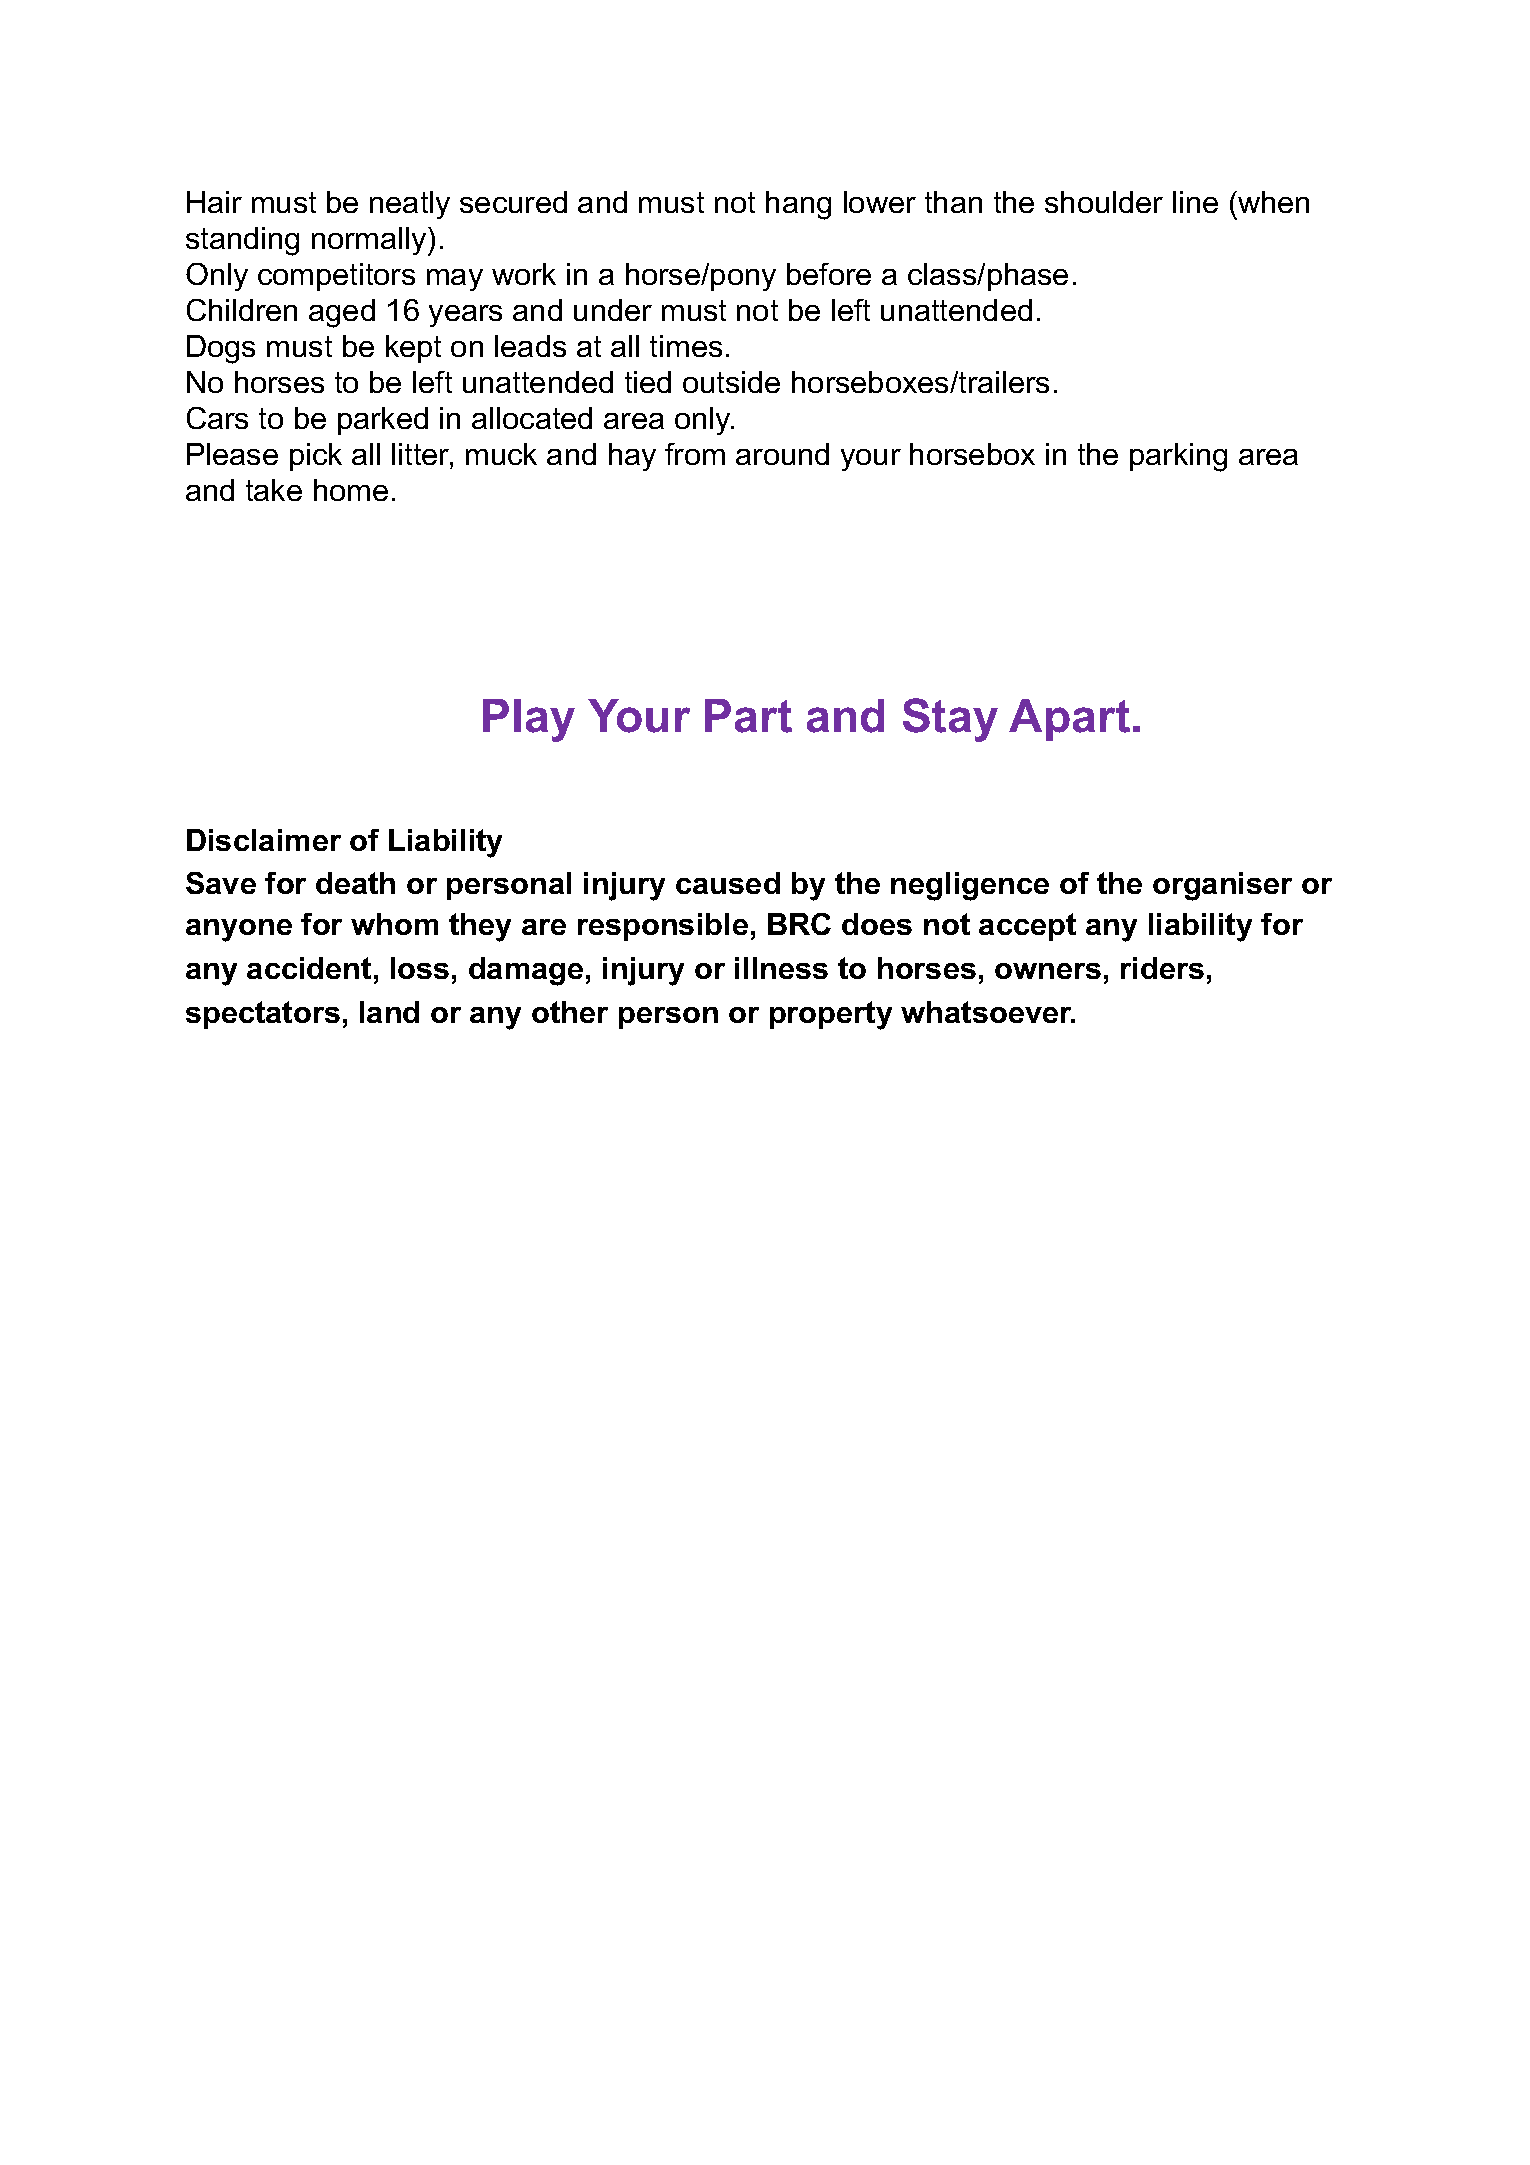  What do you see at coordinates (798, 205) in the page?
I see `hang` at bounding box center [798, 205].
